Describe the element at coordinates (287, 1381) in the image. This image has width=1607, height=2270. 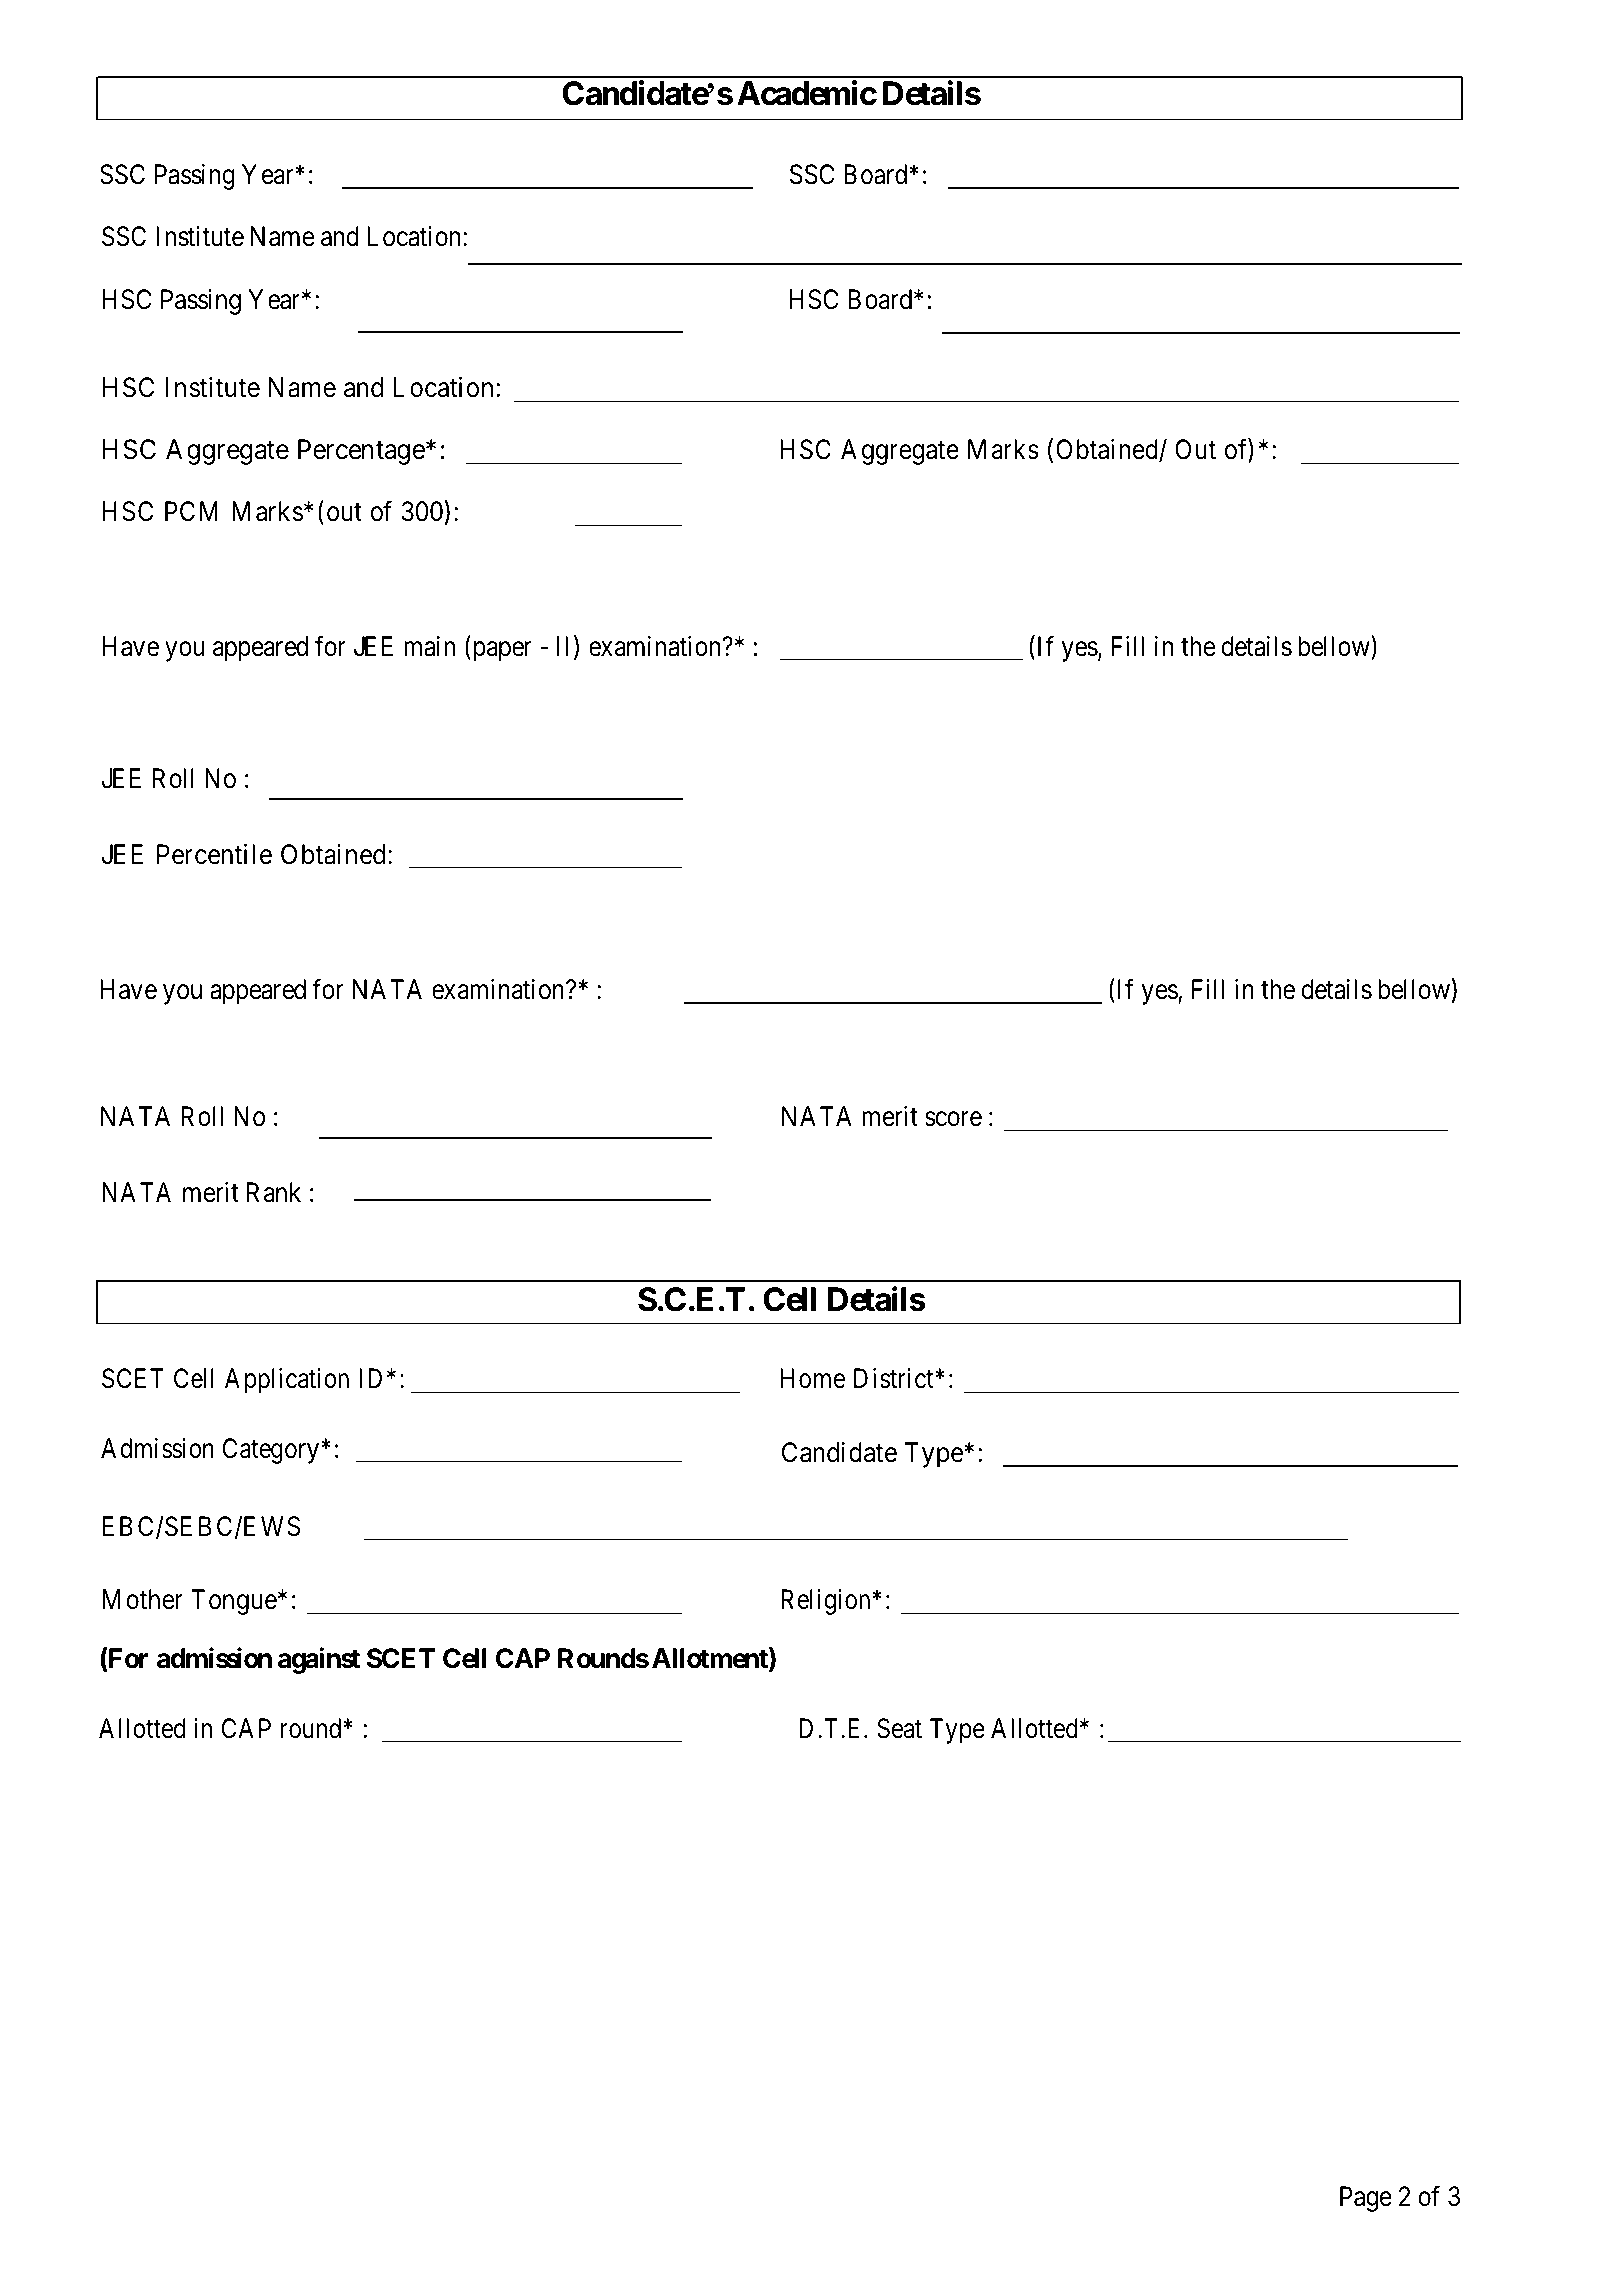
I see `Application` at that location.
